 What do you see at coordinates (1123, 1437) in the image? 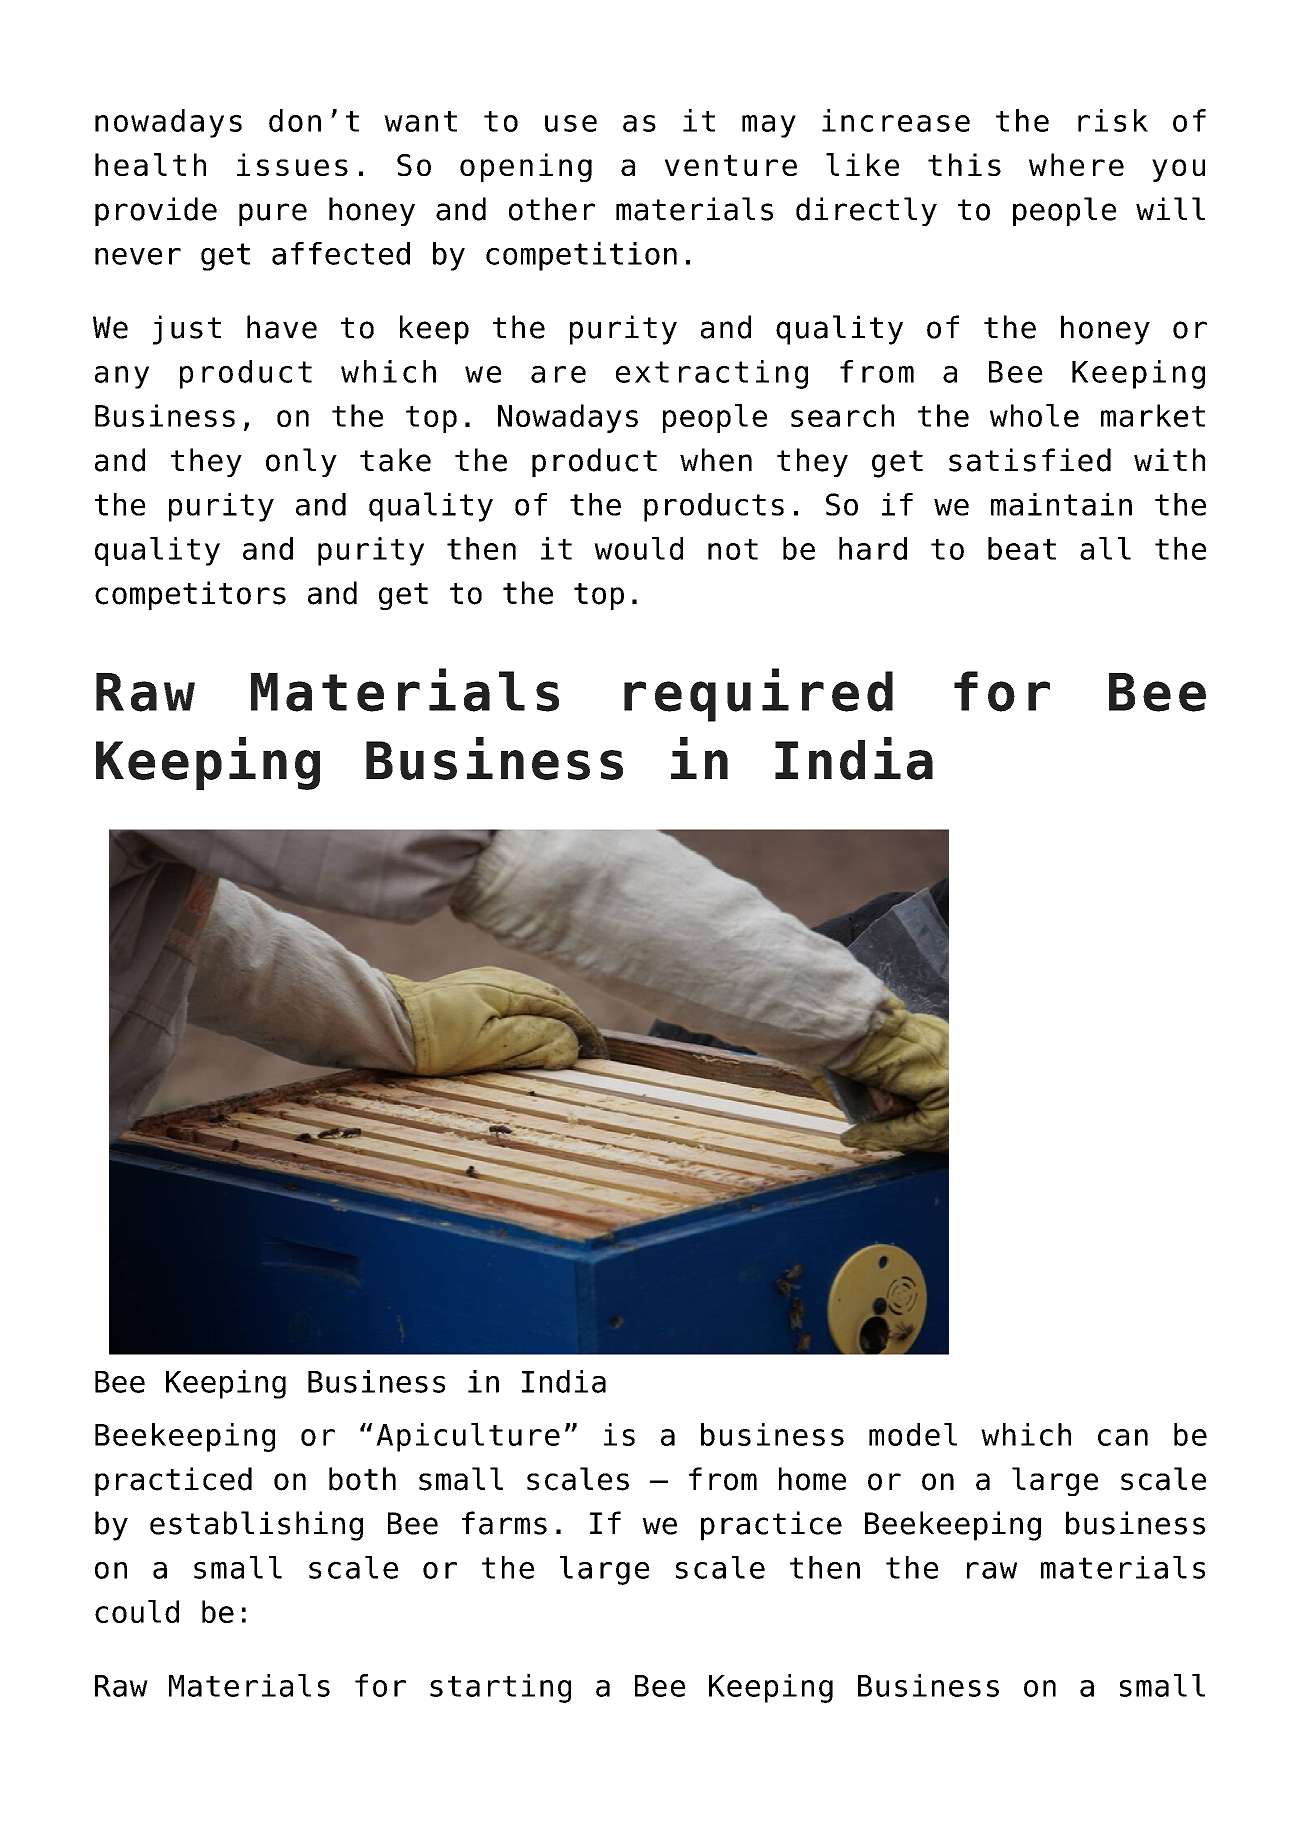
I see `can` at bounding box center [1123, 1437].
